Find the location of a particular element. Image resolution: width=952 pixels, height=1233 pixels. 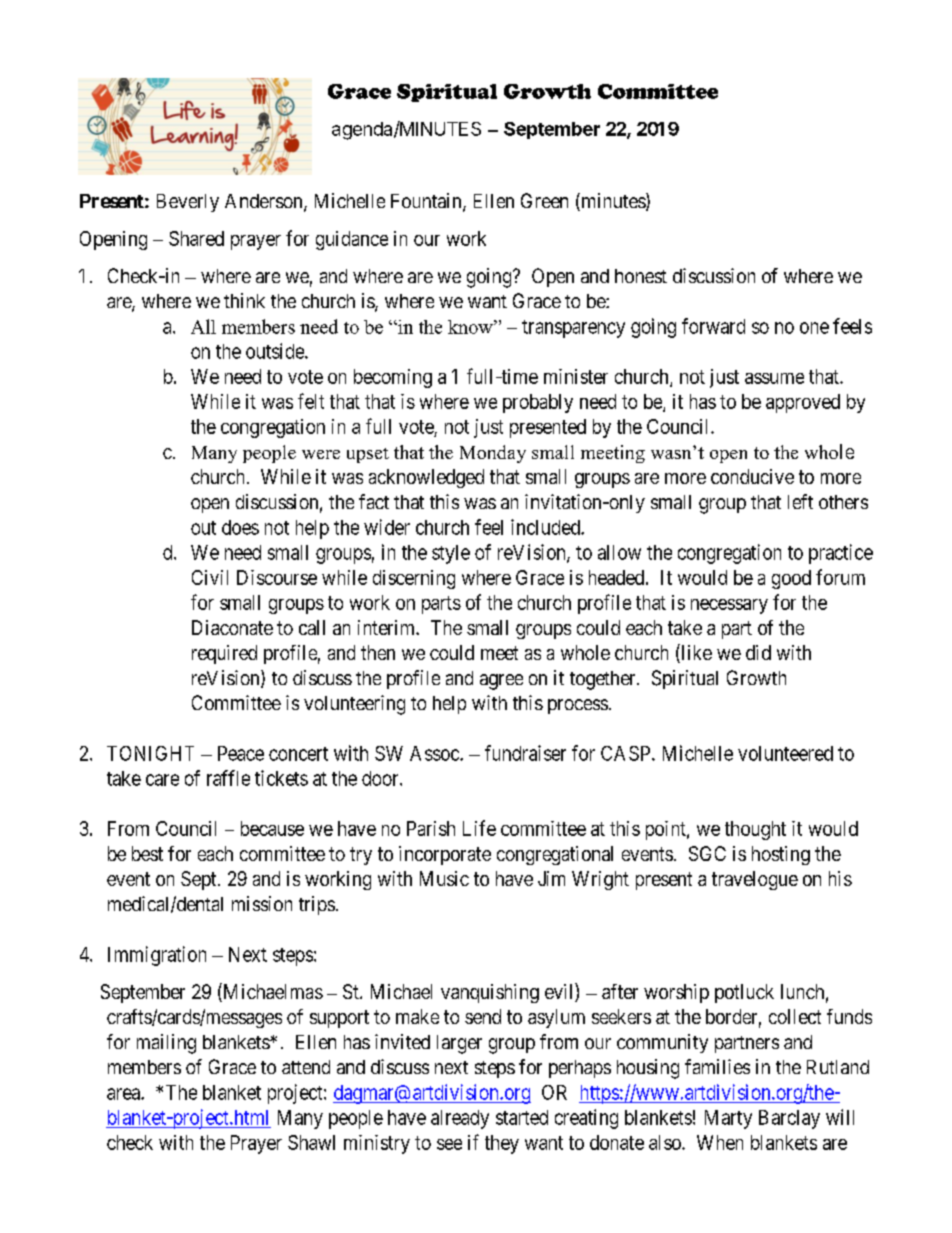

area is located at coordinates (124, 1094).
